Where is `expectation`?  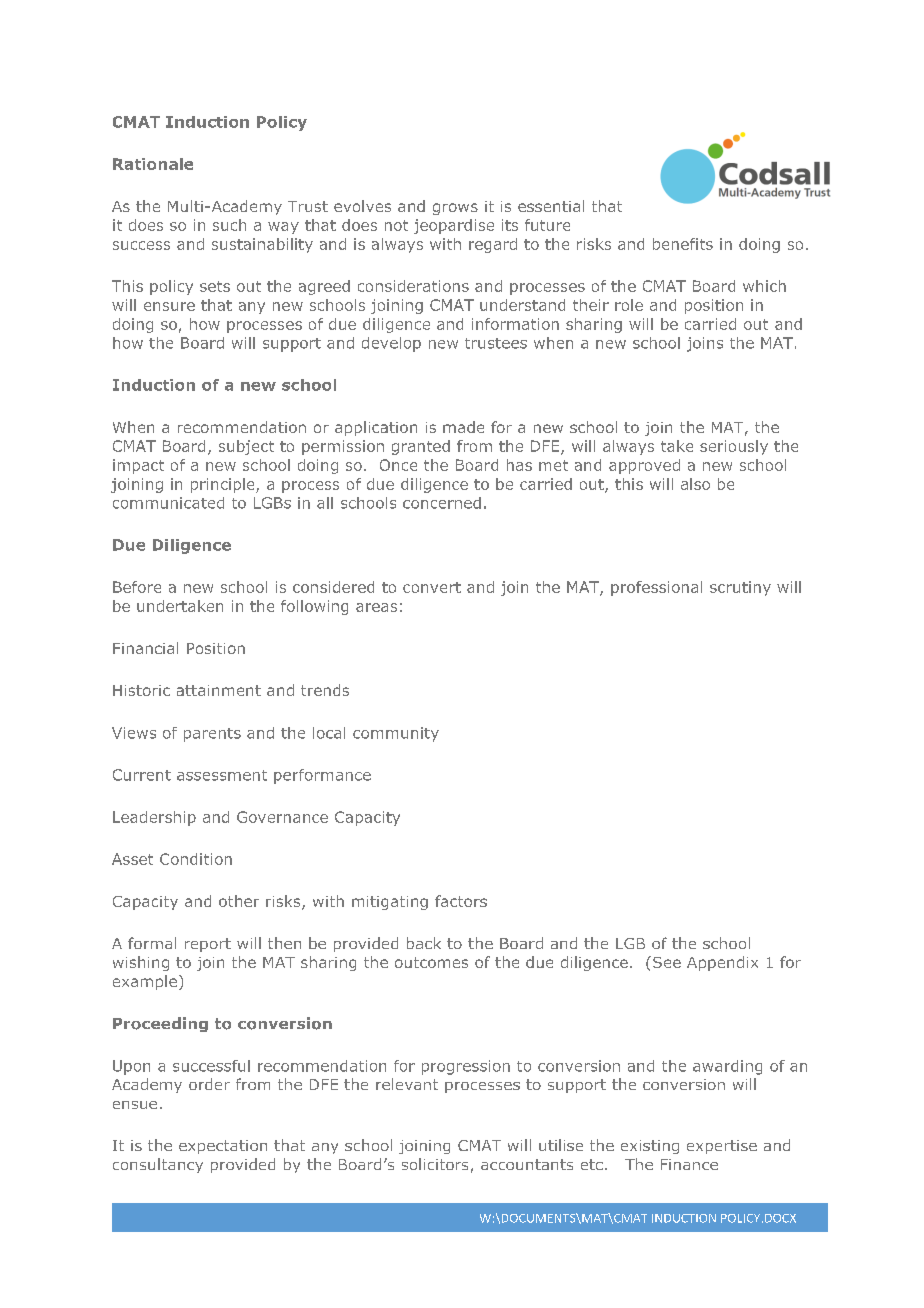 expectation is located at coordinates (223, 1147).
